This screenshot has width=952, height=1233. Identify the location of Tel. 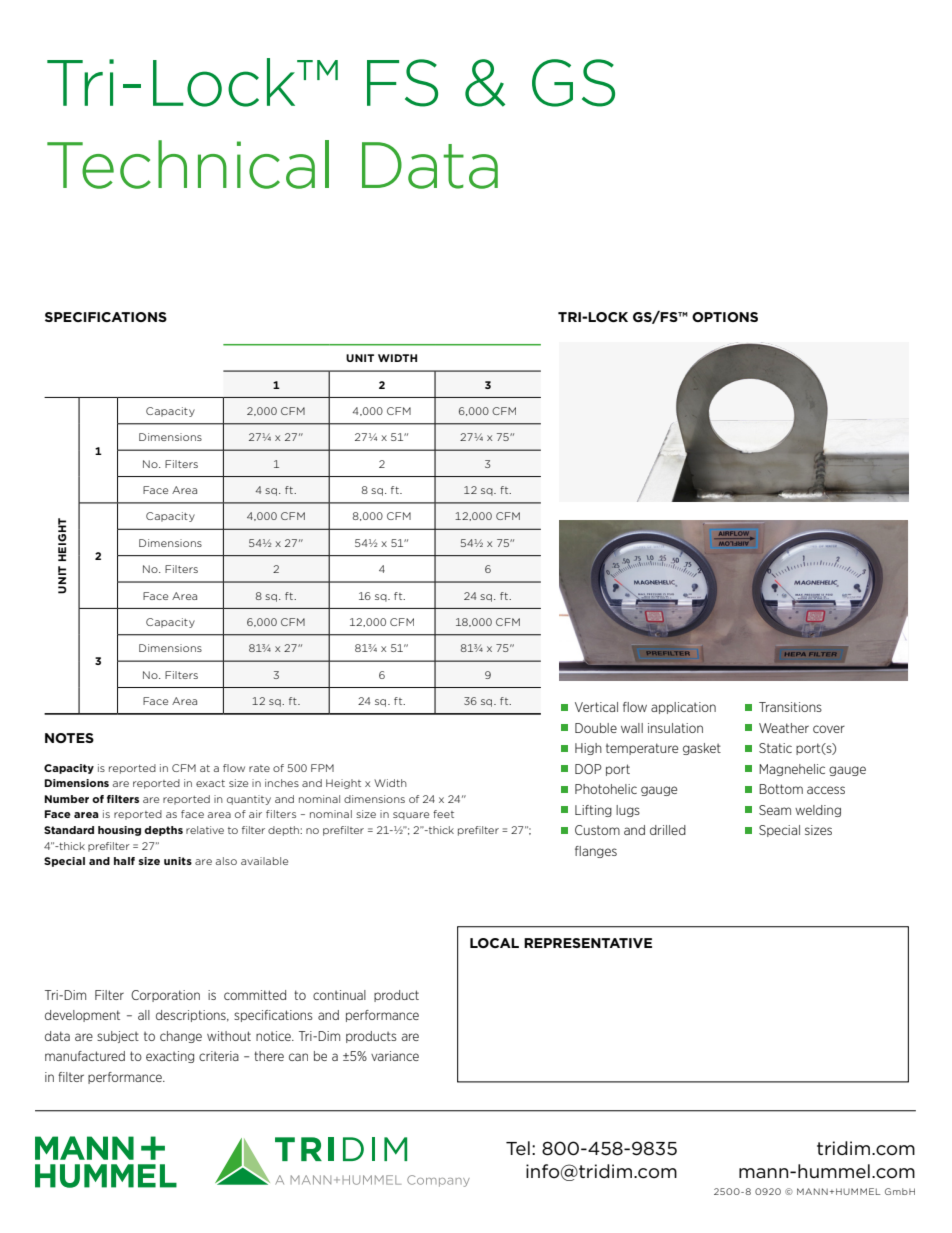
(518, 1148).
